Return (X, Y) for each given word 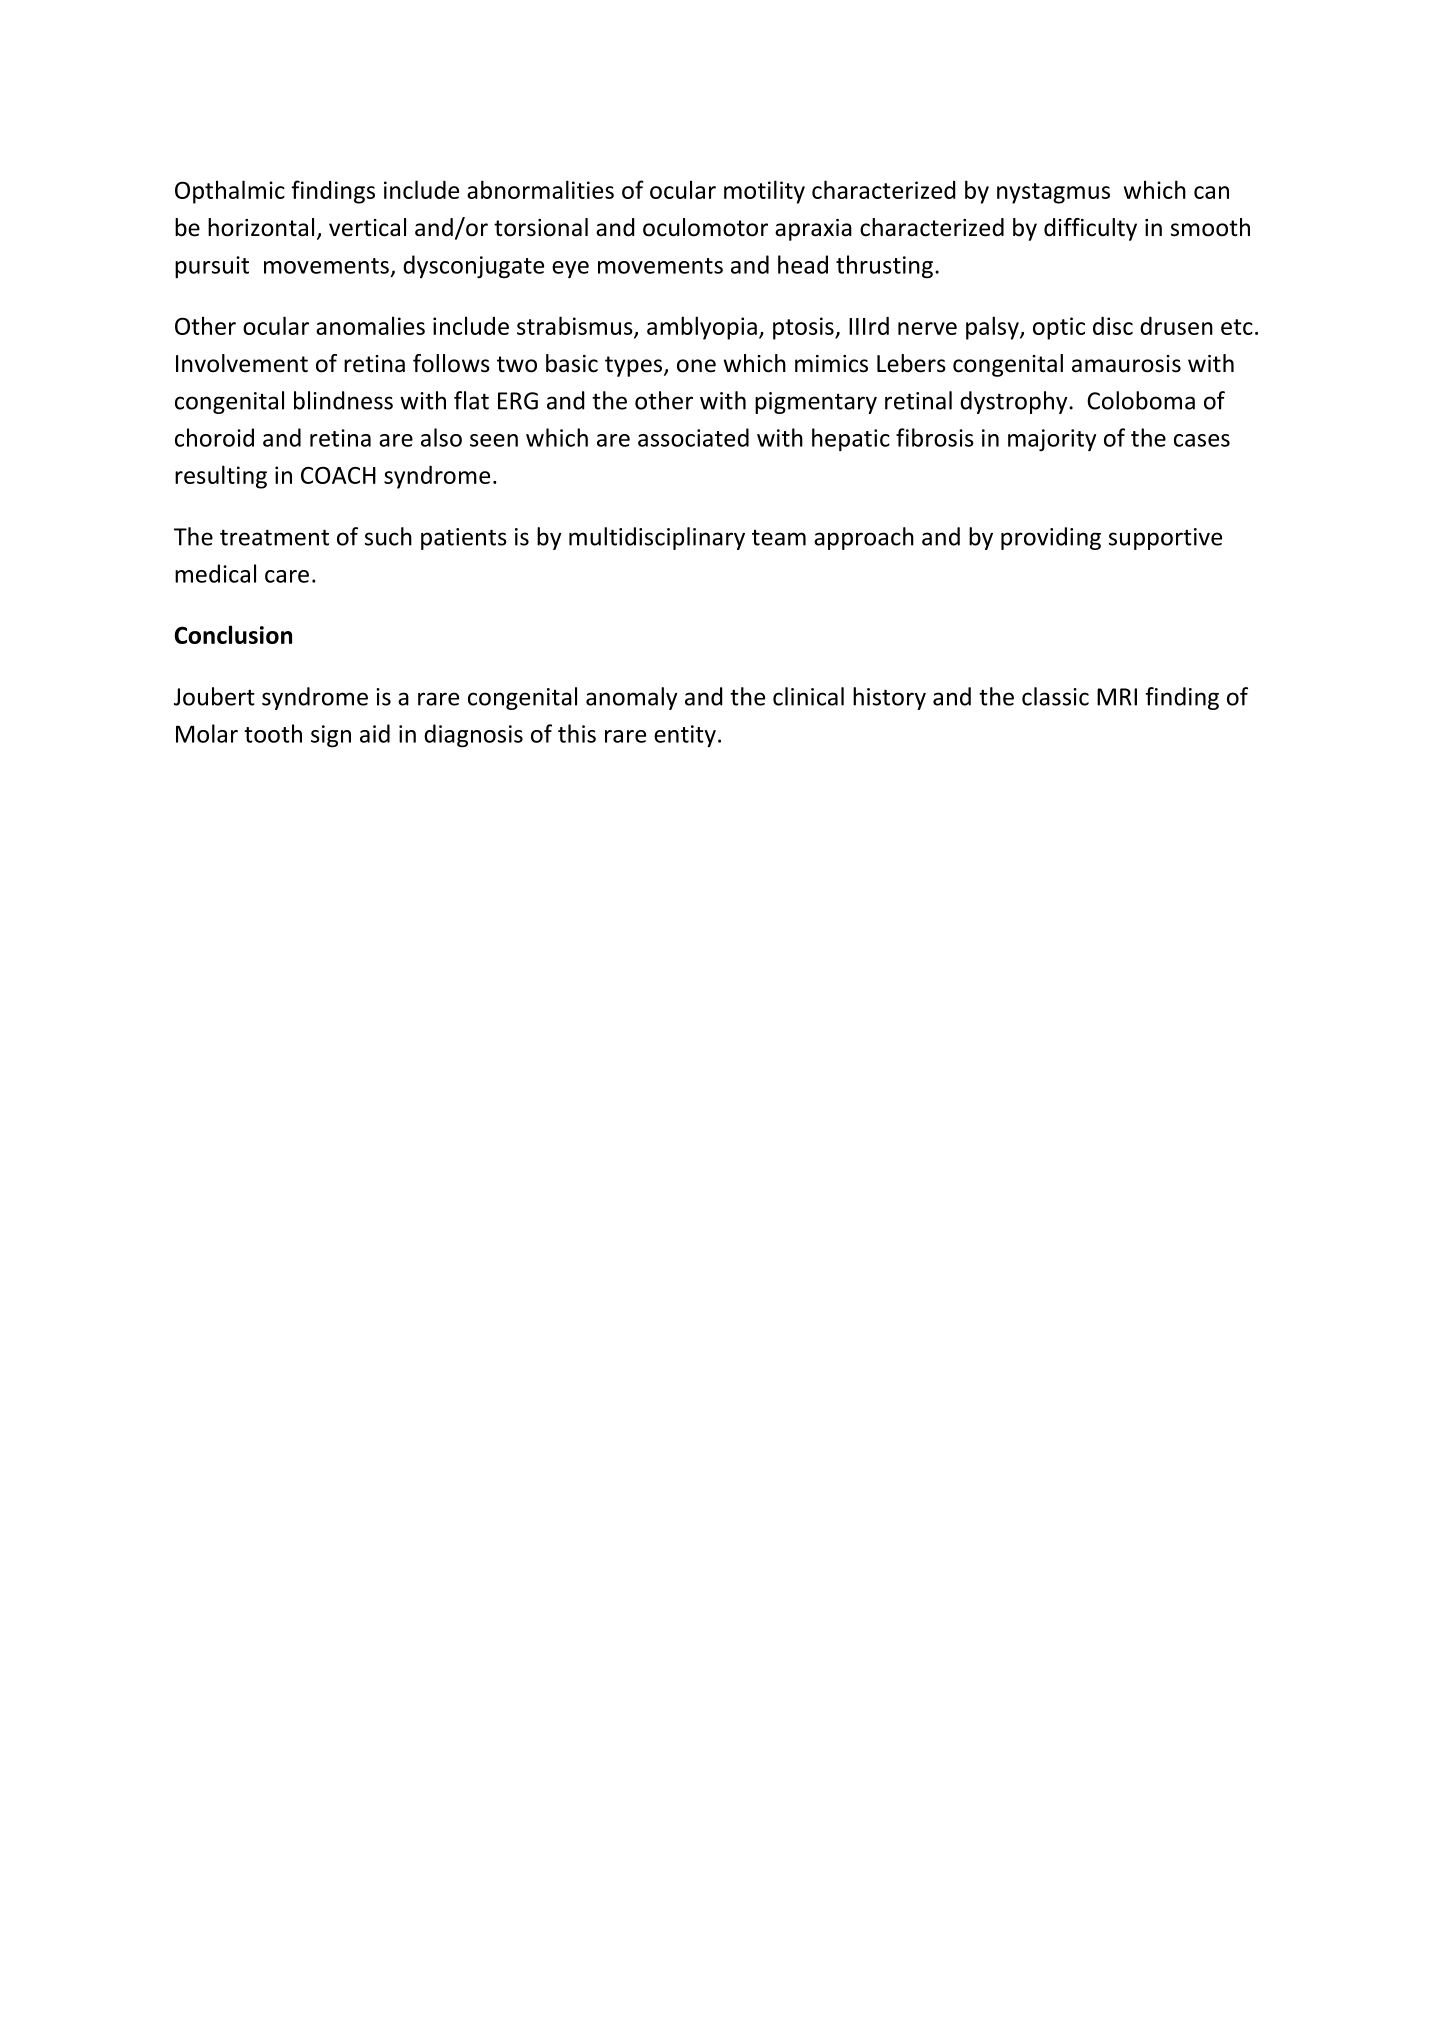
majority (1052, 440)
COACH (338, 475)
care (287, 576)
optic (1059, 328)
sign (331, 736)
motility (764, 192)
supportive (1165, 539)
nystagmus (1053, 193)
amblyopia (702, 328)
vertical (367, 227)
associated (693, 437)
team (779, 538)
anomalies (370, 325)
